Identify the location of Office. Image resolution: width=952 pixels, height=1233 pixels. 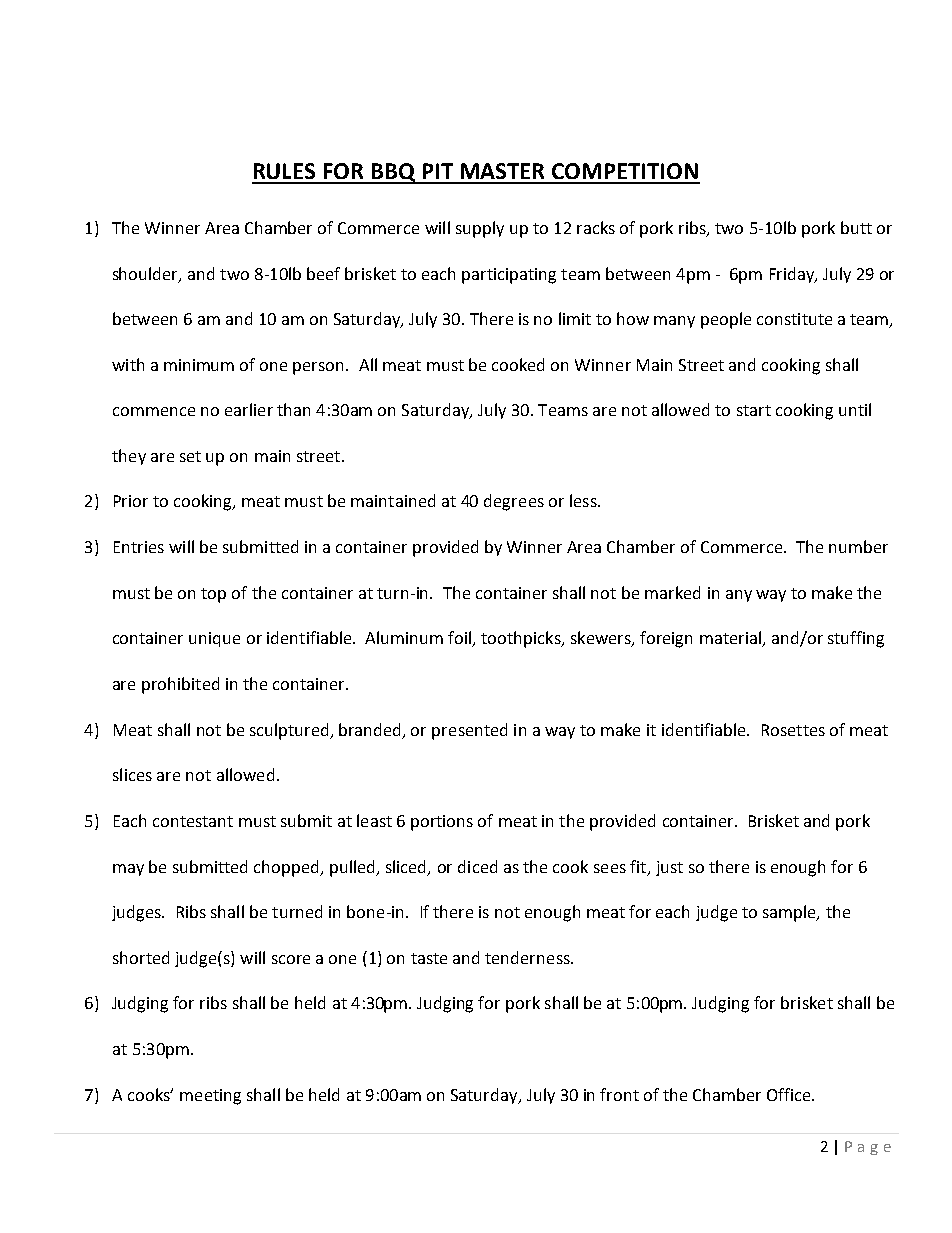
(790, 1094).
